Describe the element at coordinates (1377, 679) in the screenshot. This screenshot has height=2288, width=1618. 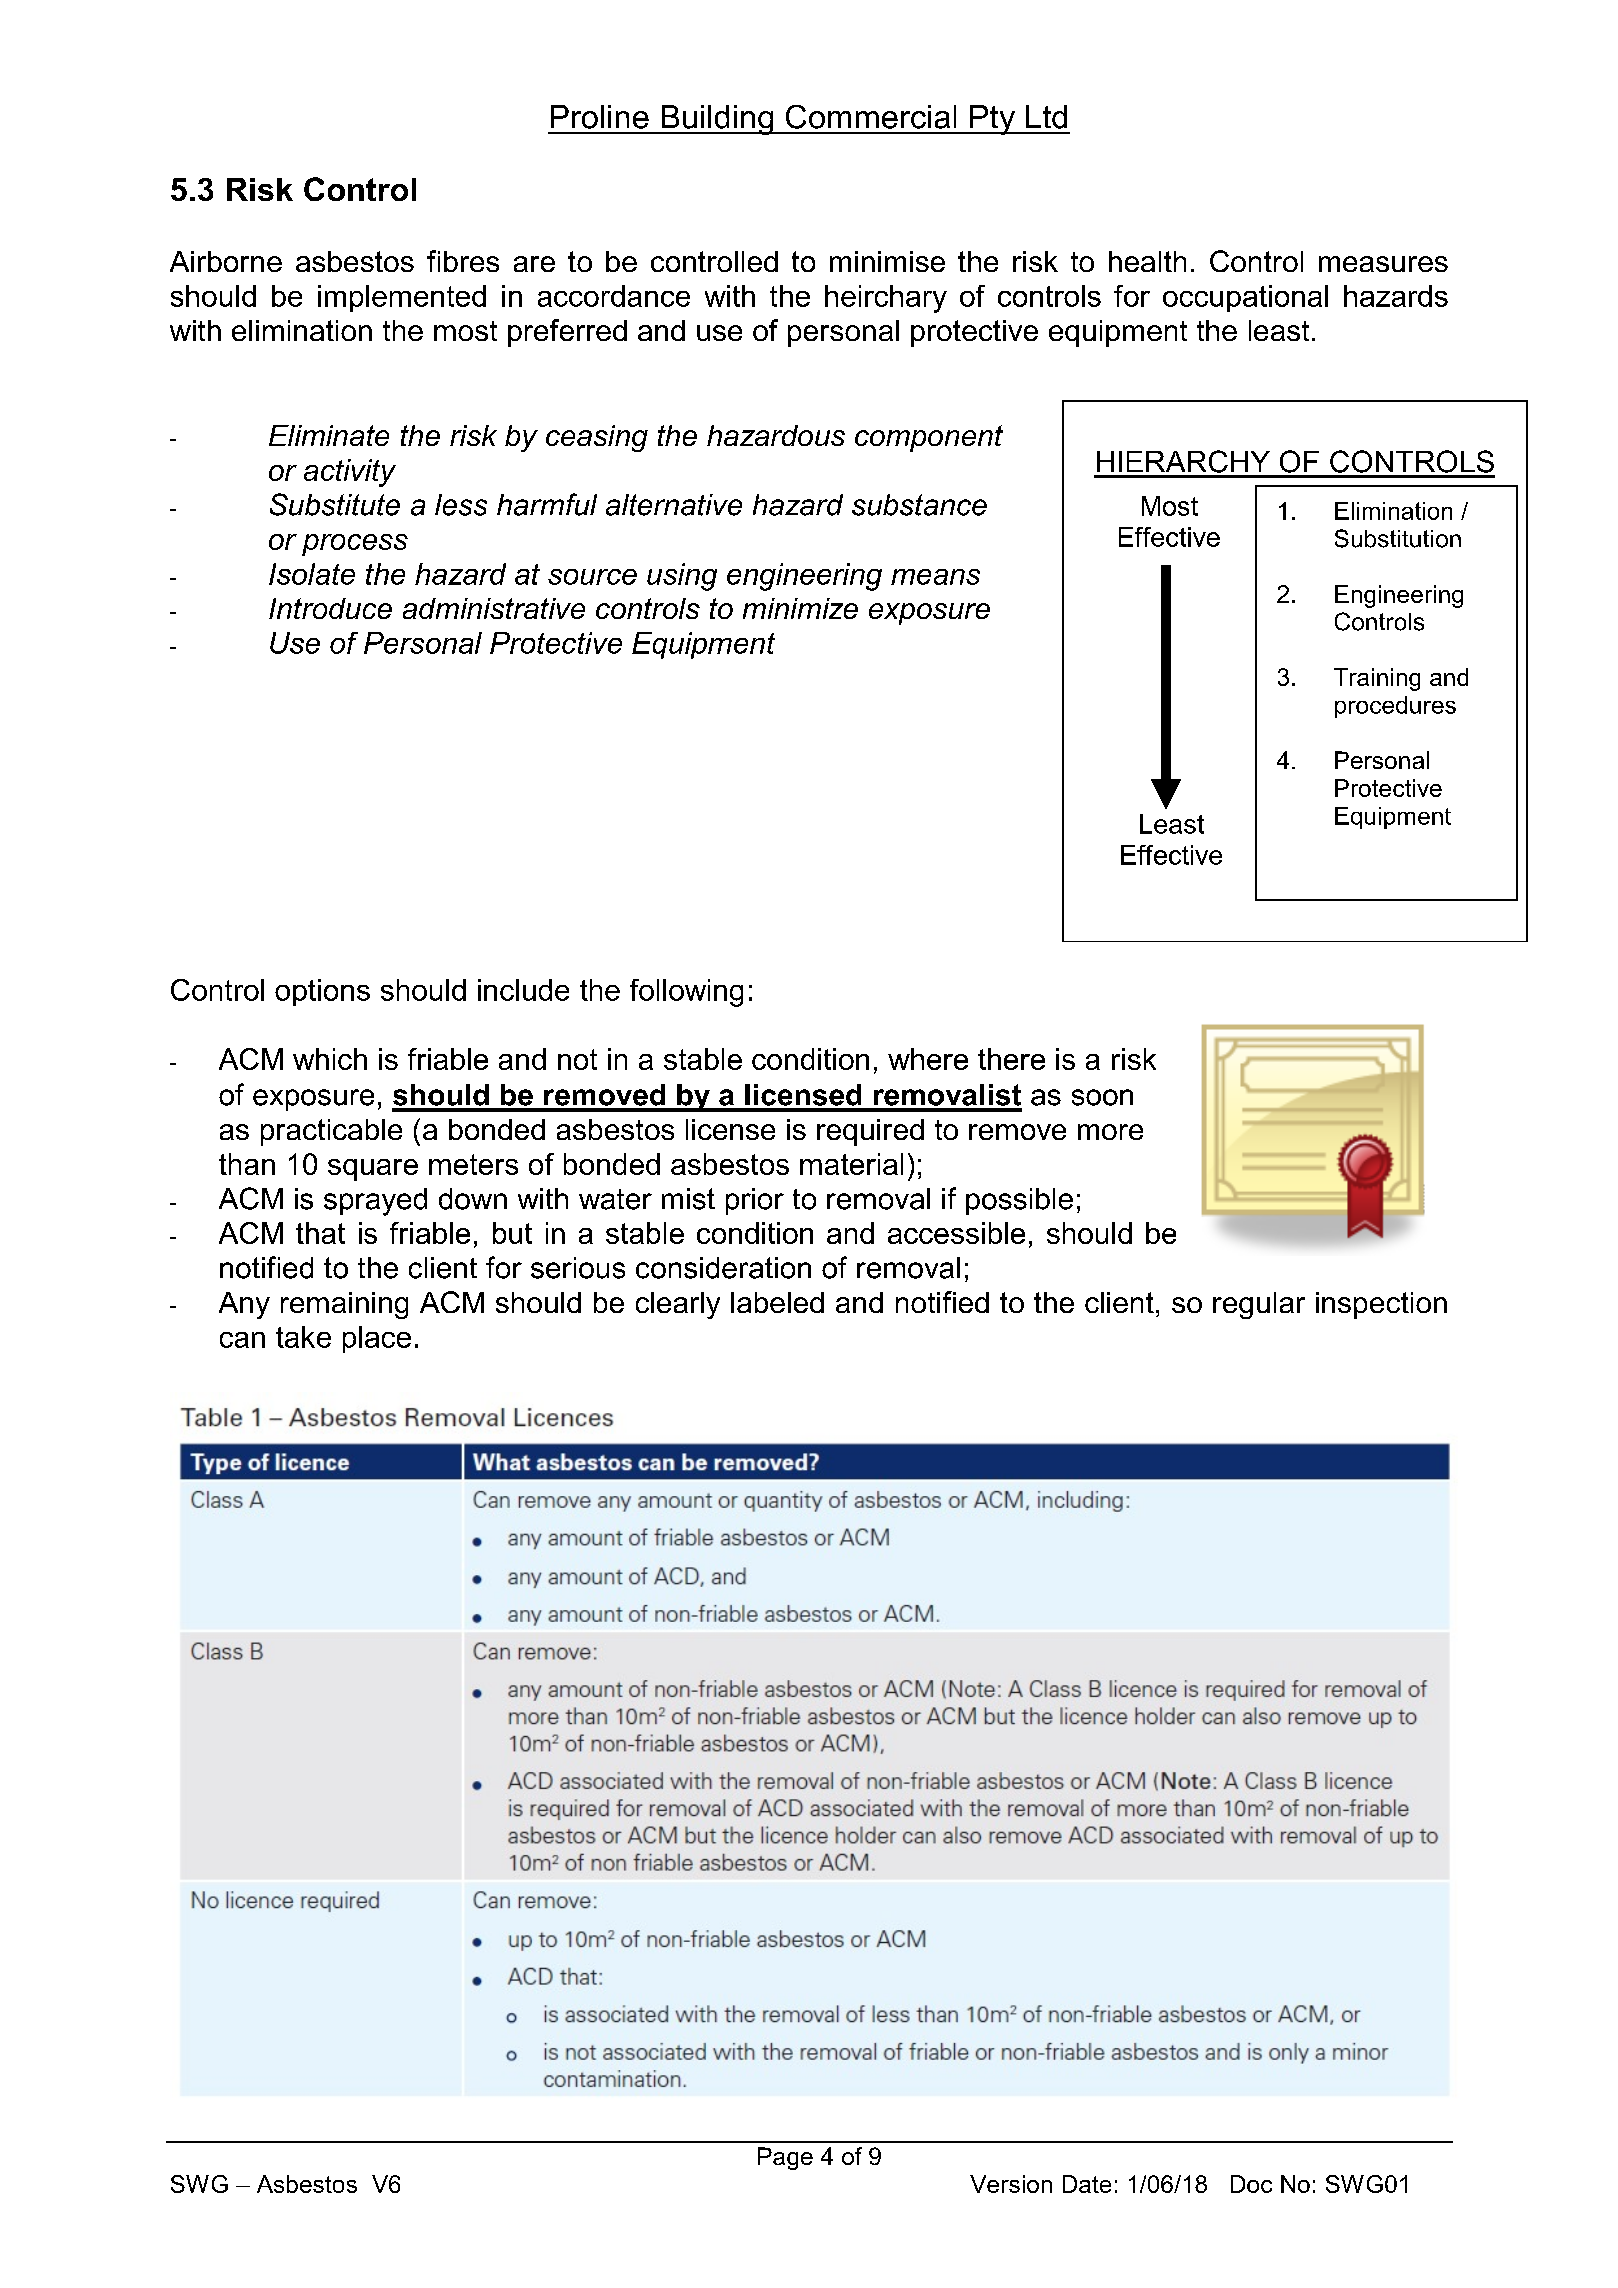
I see `Training` at that location.
